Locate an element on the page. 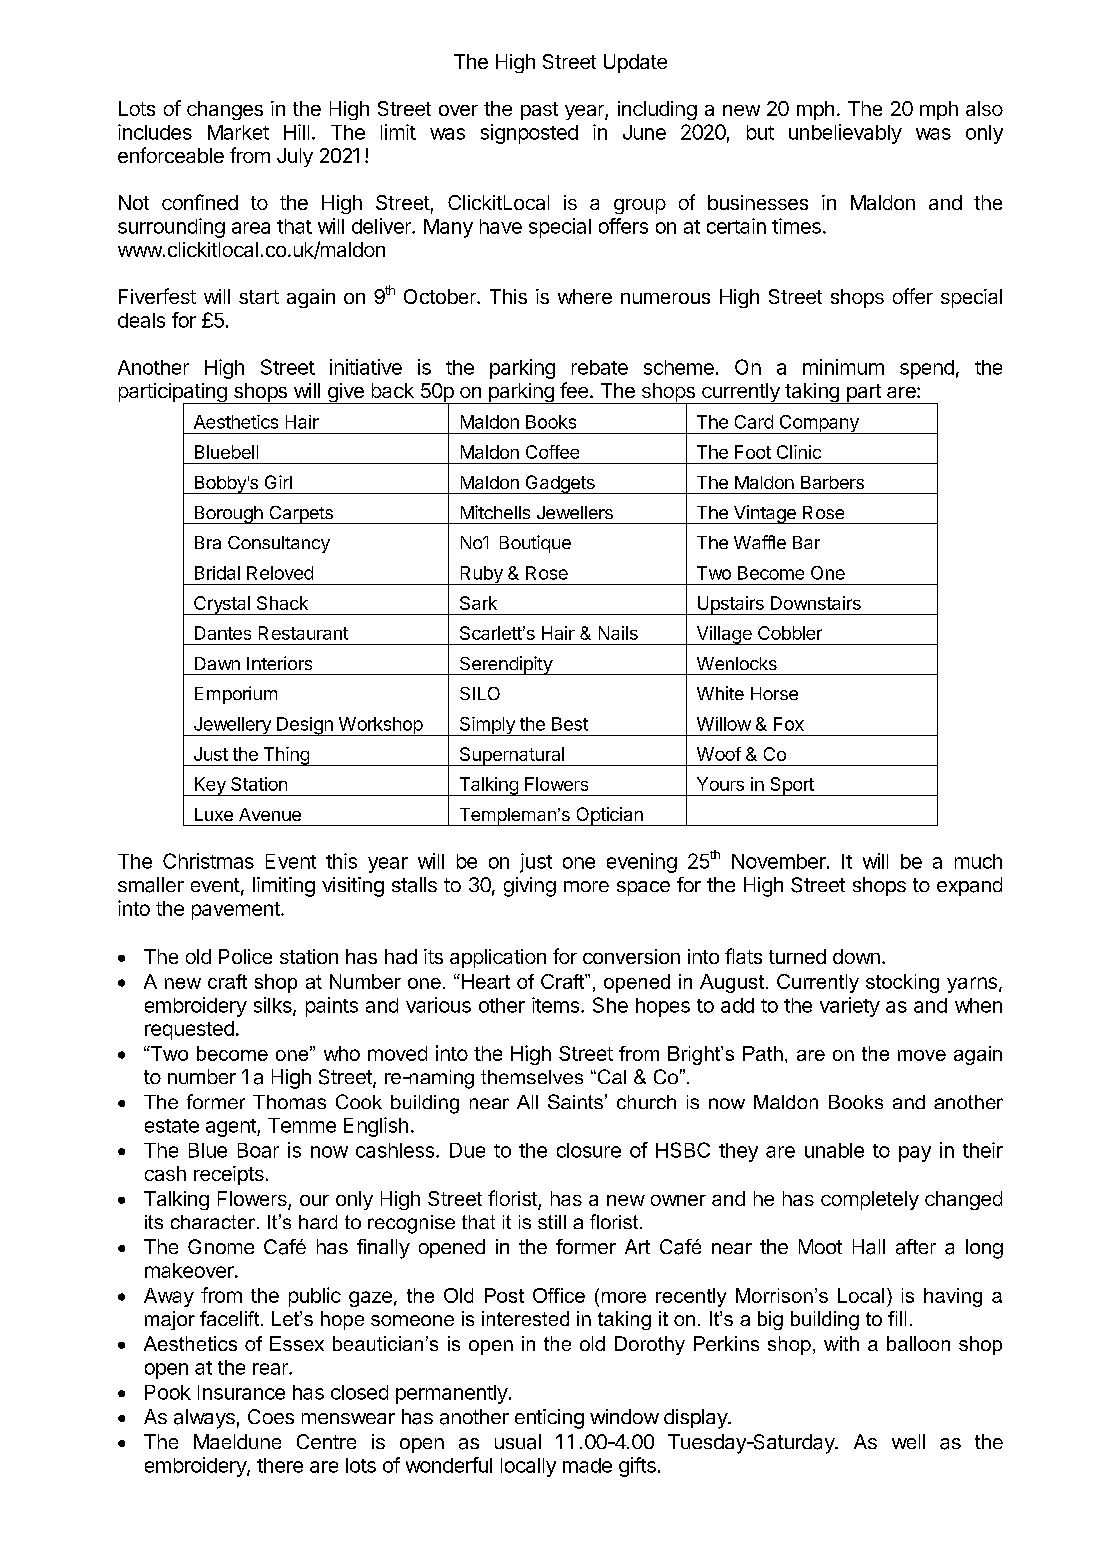 Image resolution: width=1106 pixels, height=1564 pixels. rebate is located at coordinates (600, 367).
